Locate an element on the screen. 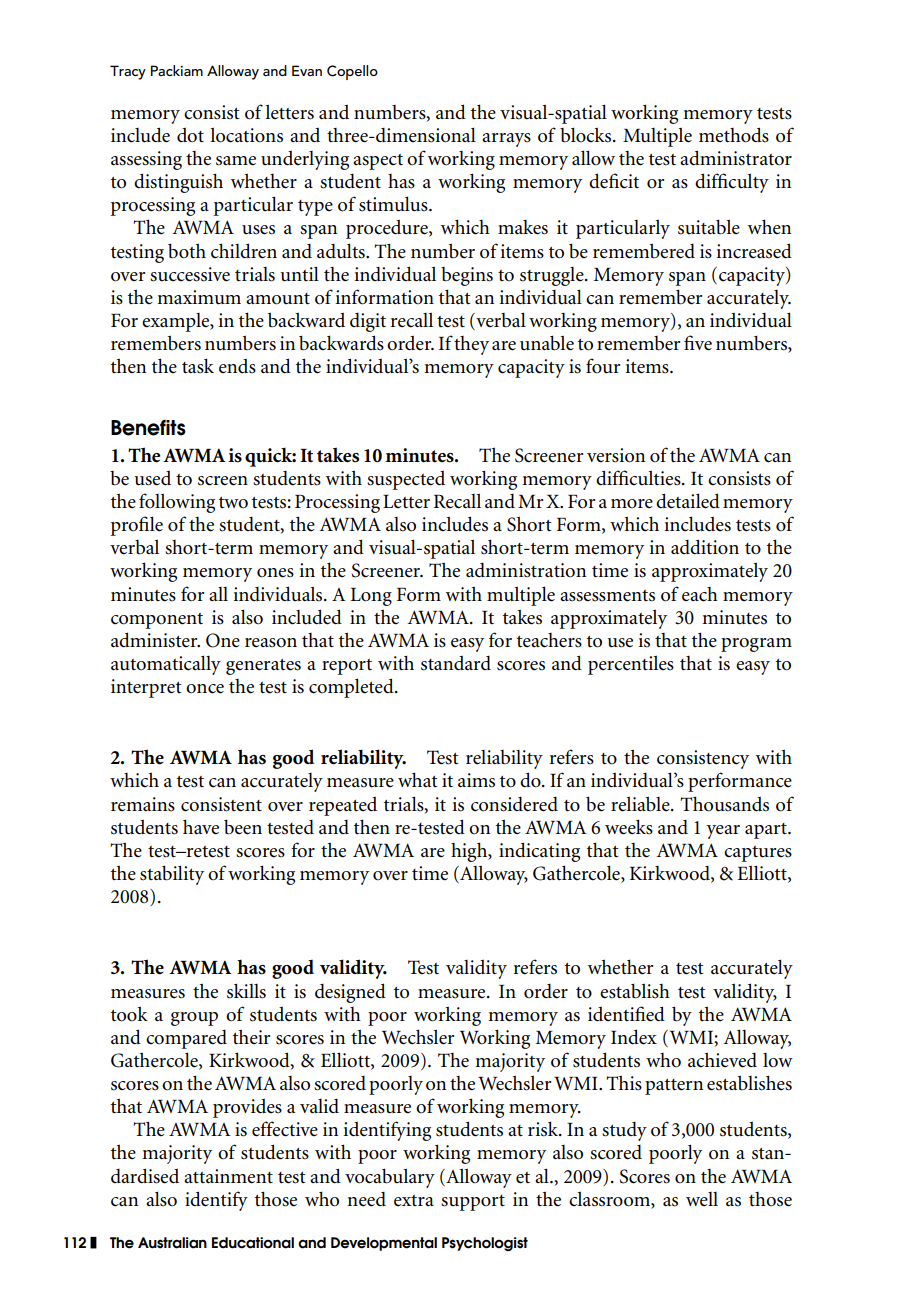  have is located at coordinates (201, 827).
